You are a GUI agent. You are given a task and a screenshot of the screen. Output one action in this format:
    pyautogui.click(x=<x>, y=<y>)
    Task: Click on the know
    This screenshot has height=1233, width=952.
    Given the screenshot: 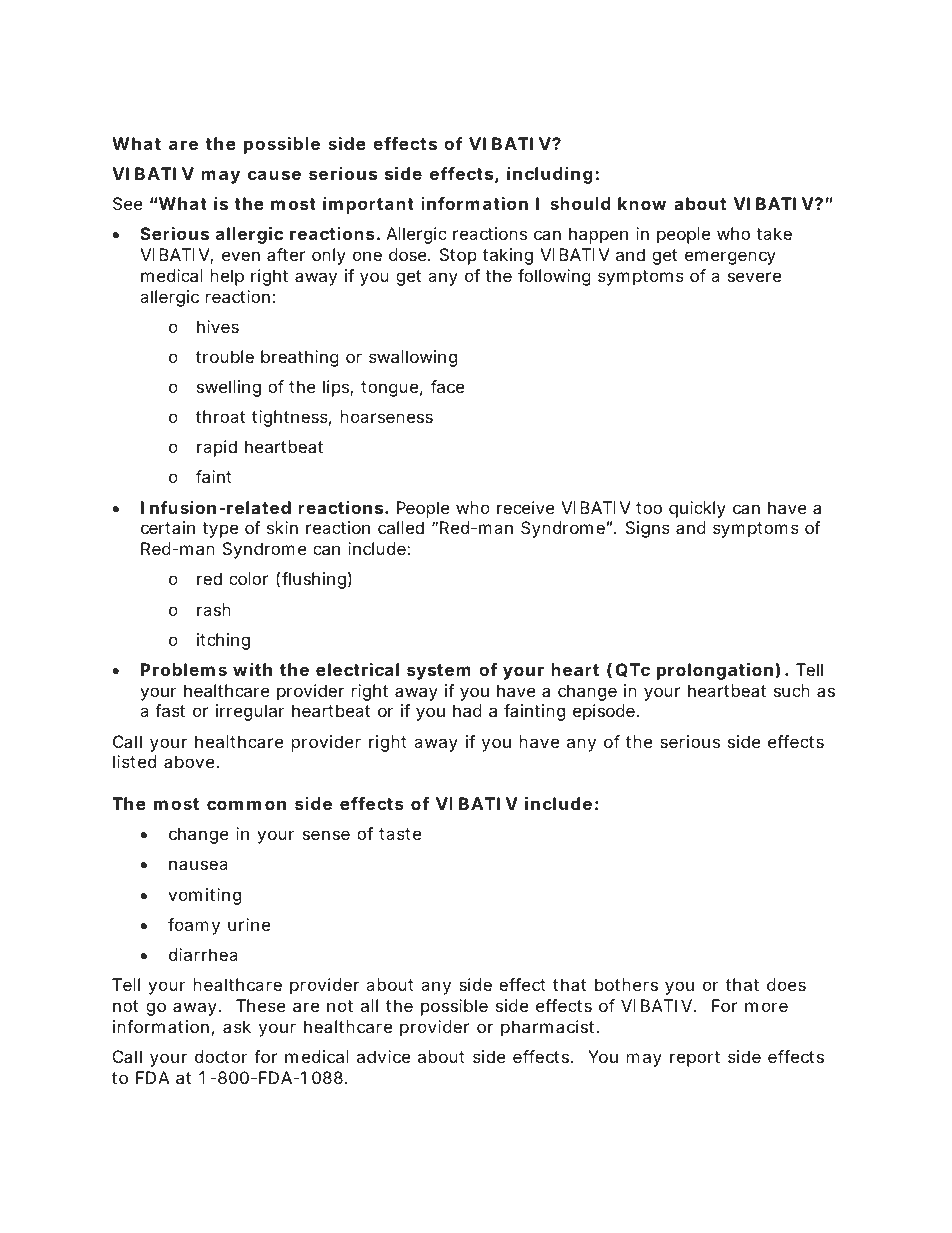 What is the action you would take?
    pyautogui.click(x=642, y=203)
